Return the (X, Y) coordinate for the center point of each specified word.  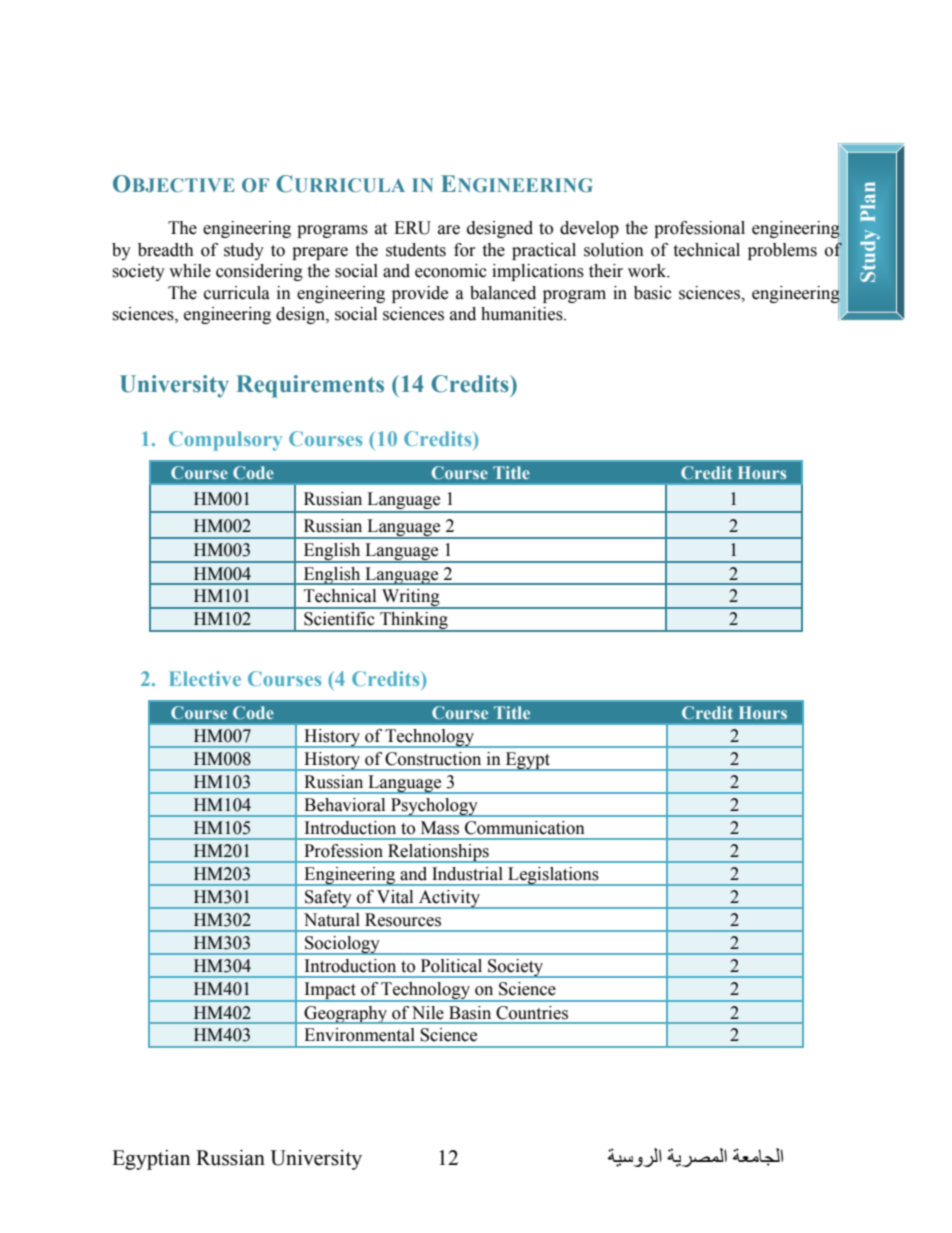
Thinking (414, 622)
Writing (411, 599)
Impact (330, 992)
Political (451, 966)
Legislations (553, 876)
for (465, 250)
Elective (205, 678)
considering (259, 272)
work (648, 271)
